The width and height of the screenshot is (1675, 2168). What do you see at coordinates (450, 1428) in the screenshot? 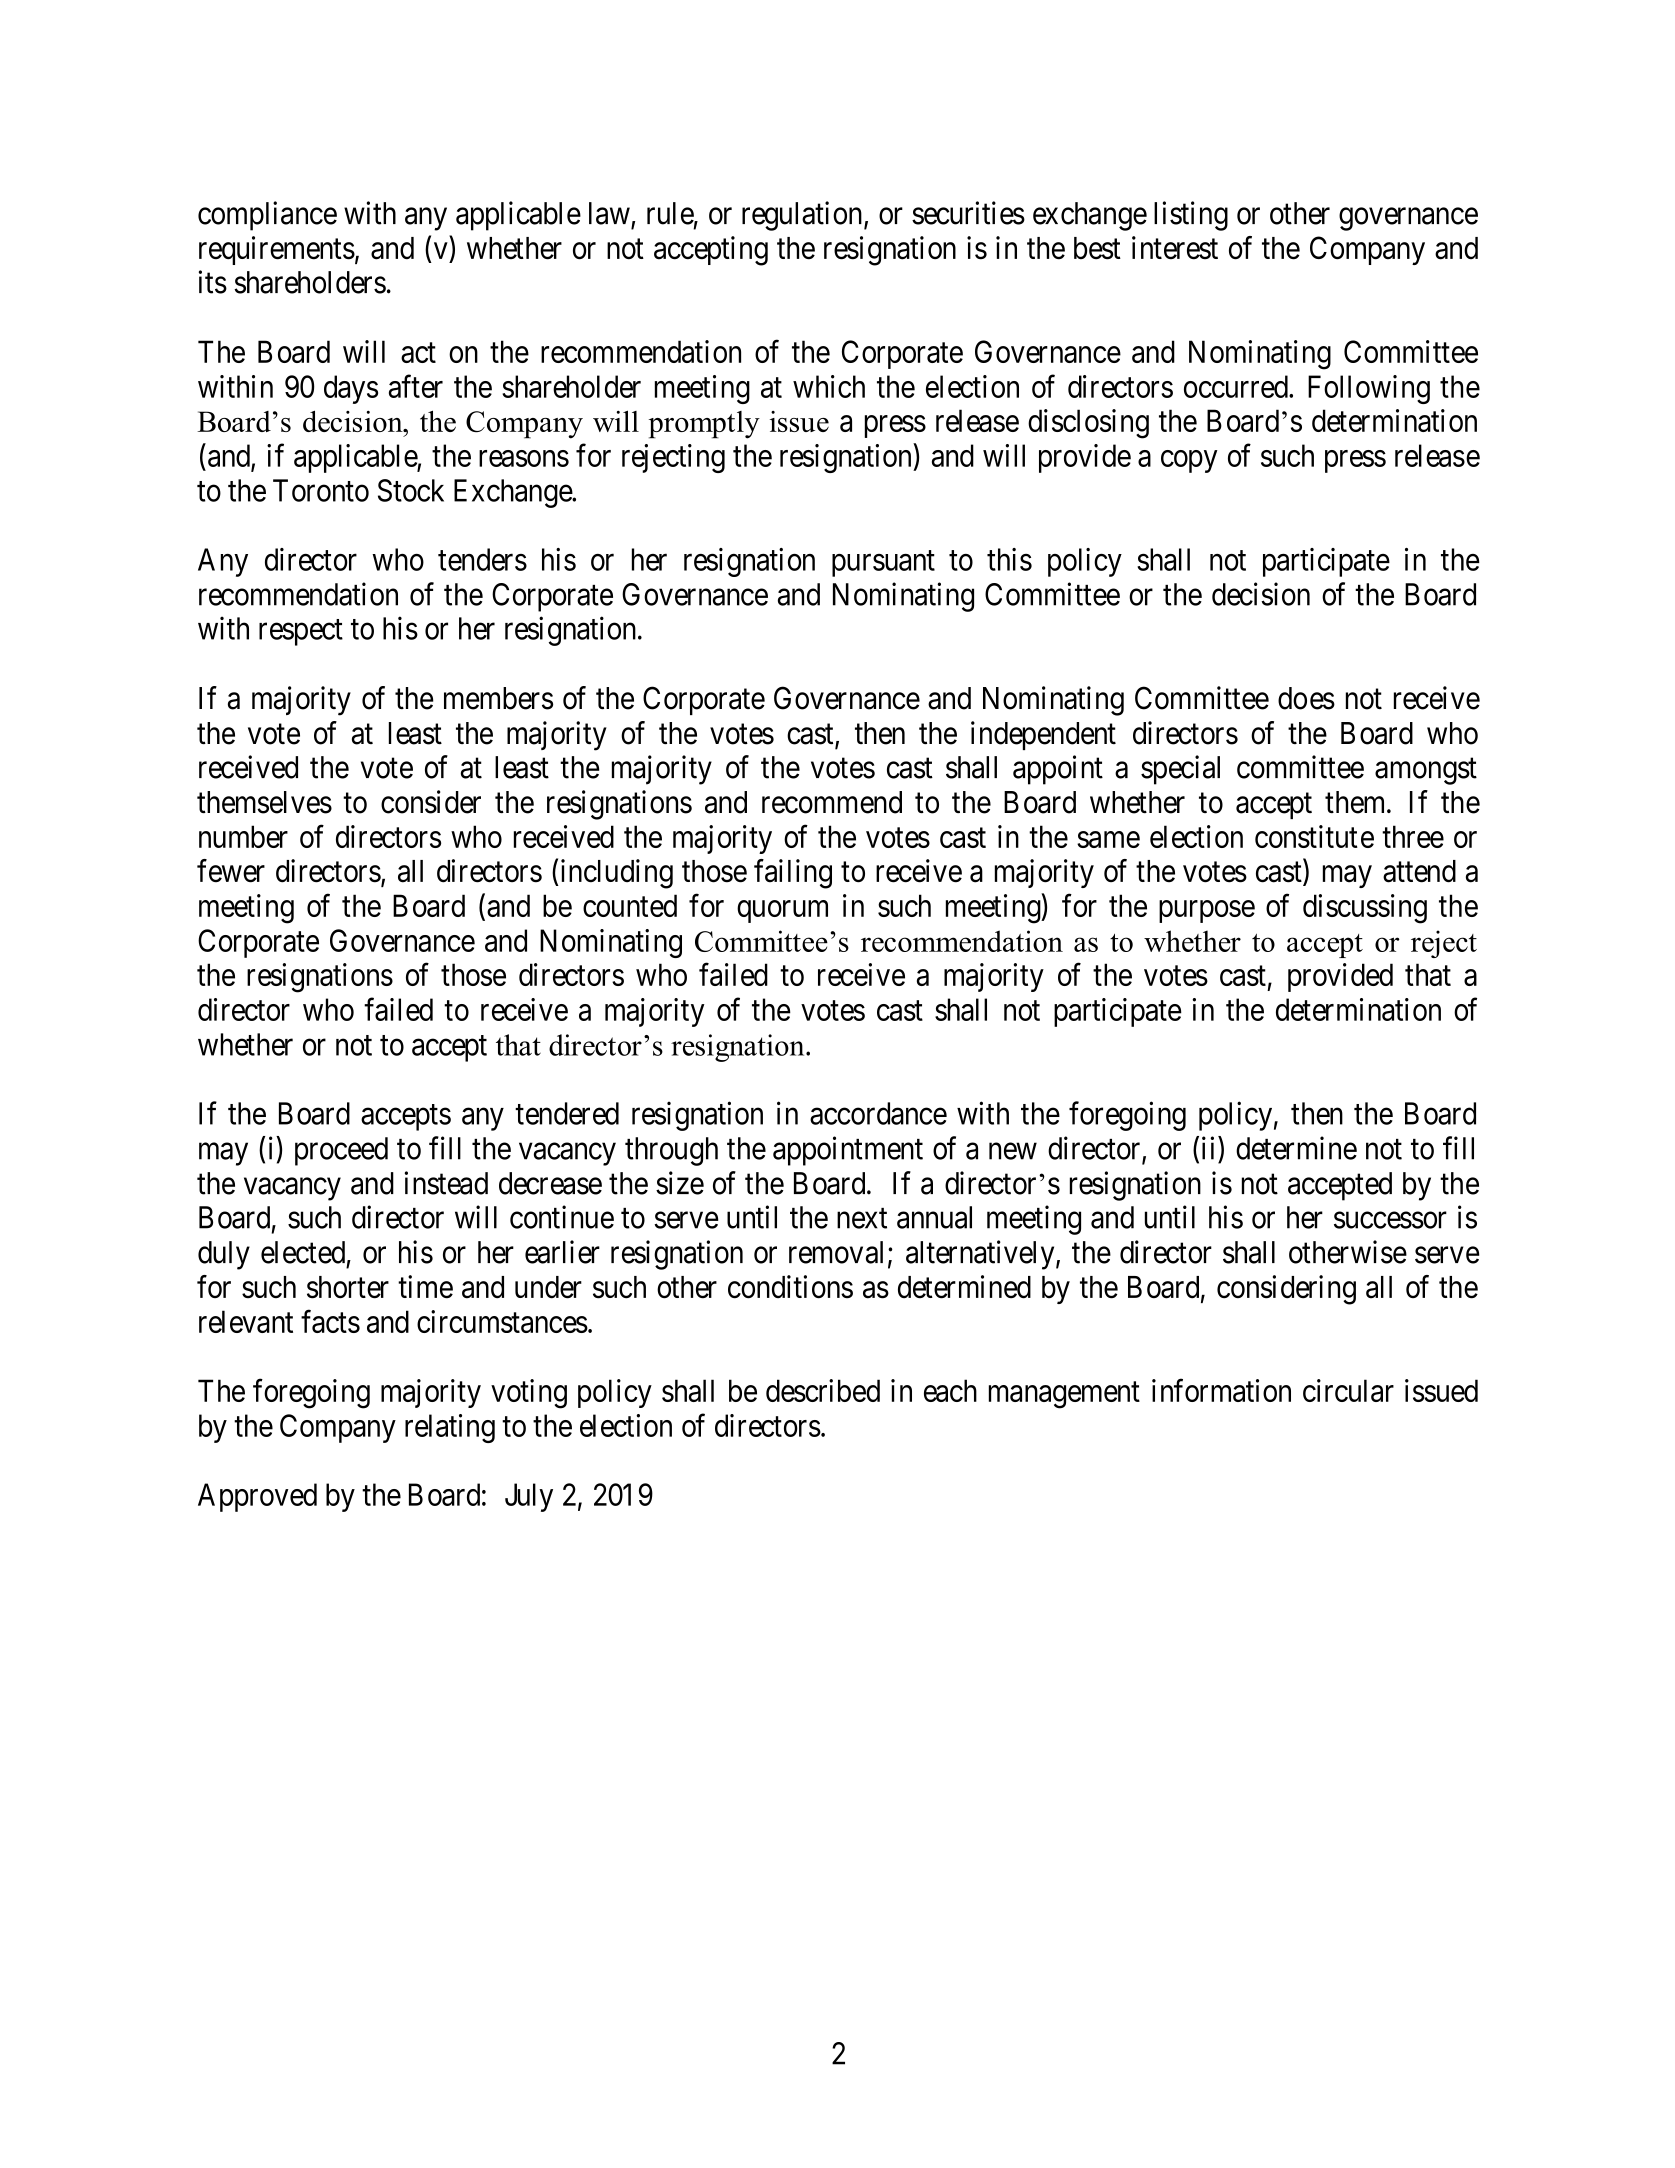
I see `relating` at bounding box center [450, 1428].
